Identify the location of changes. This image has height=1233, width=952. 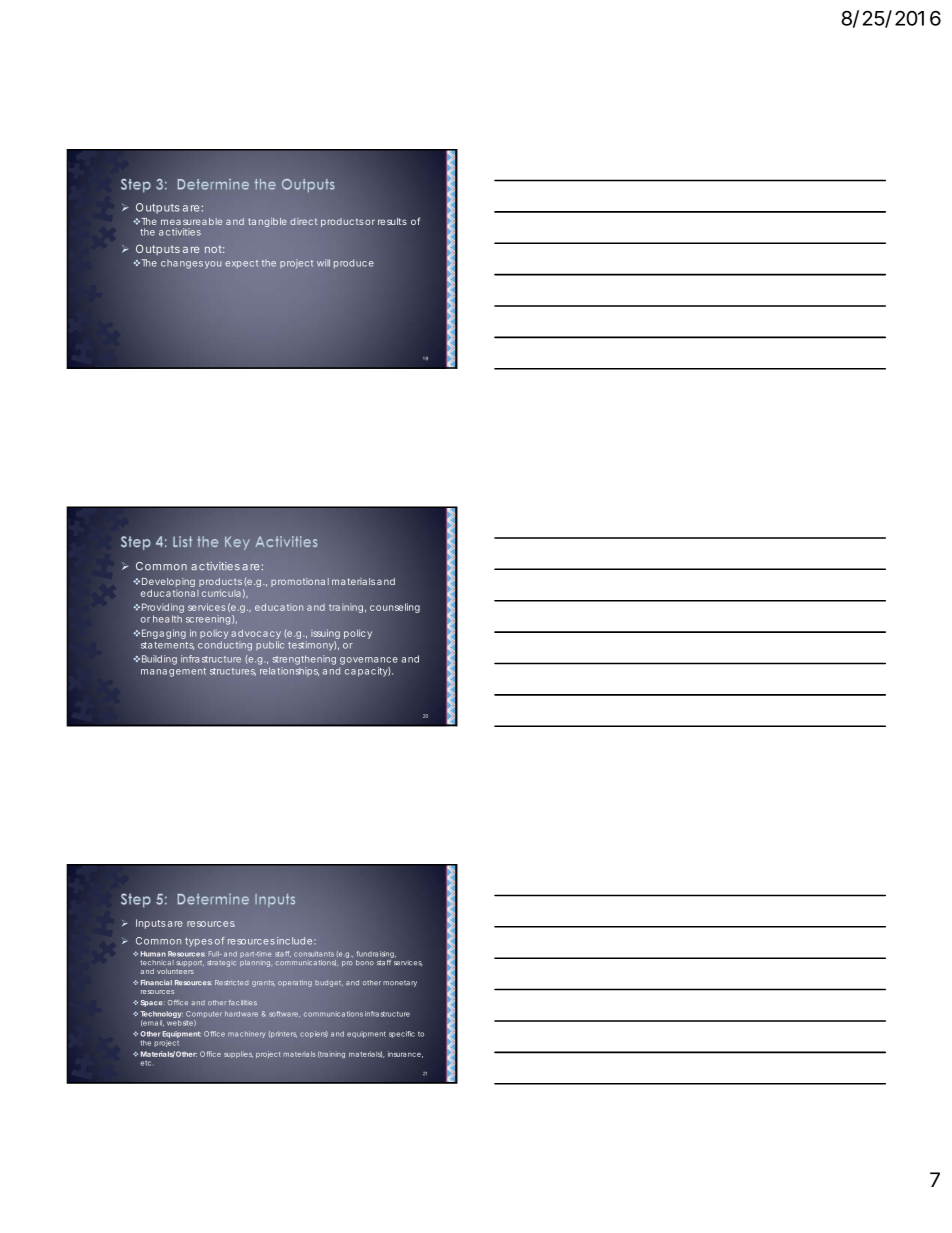
(182, 264).
